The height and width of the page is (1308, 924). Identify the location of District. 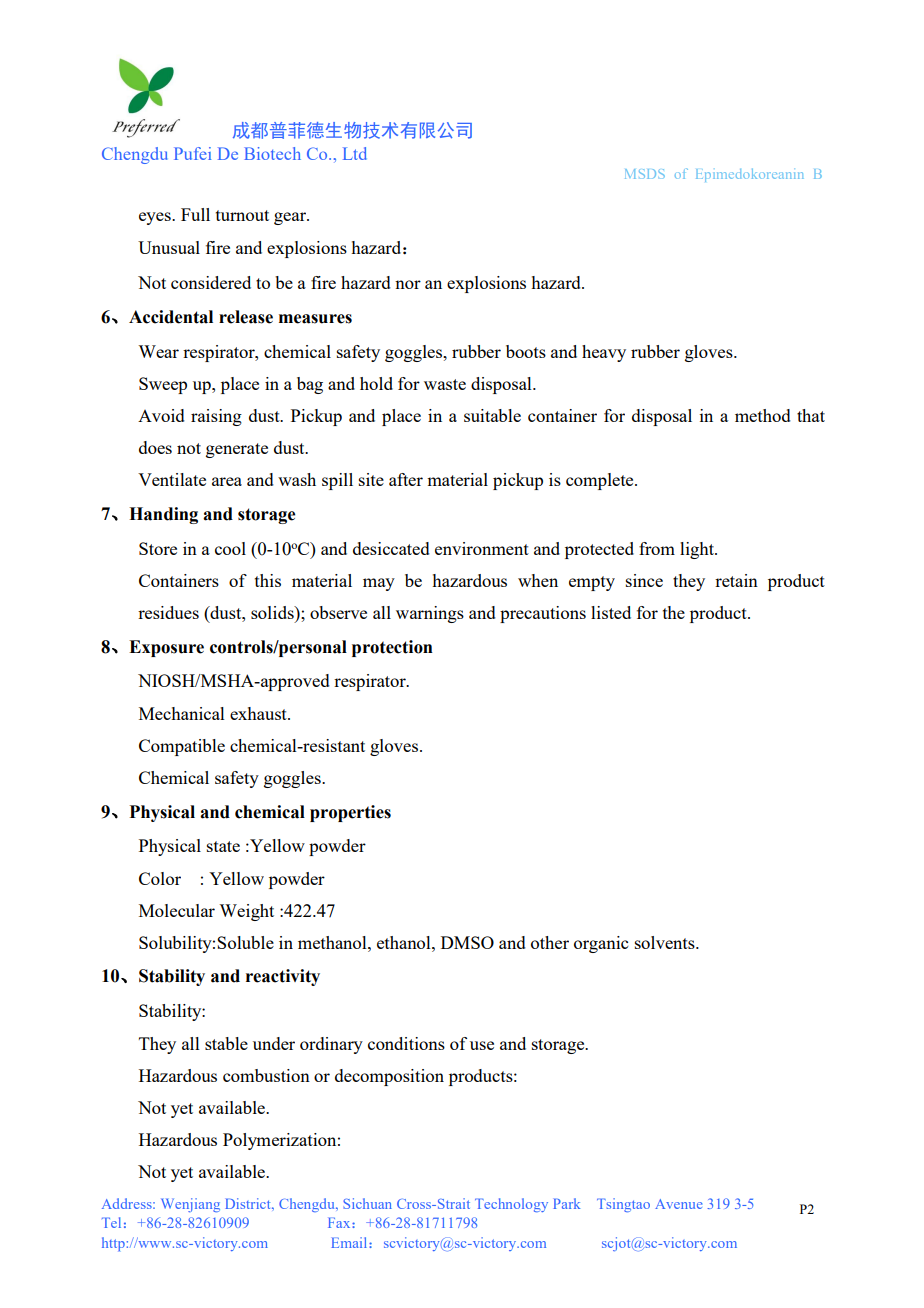
(249, 1203).
